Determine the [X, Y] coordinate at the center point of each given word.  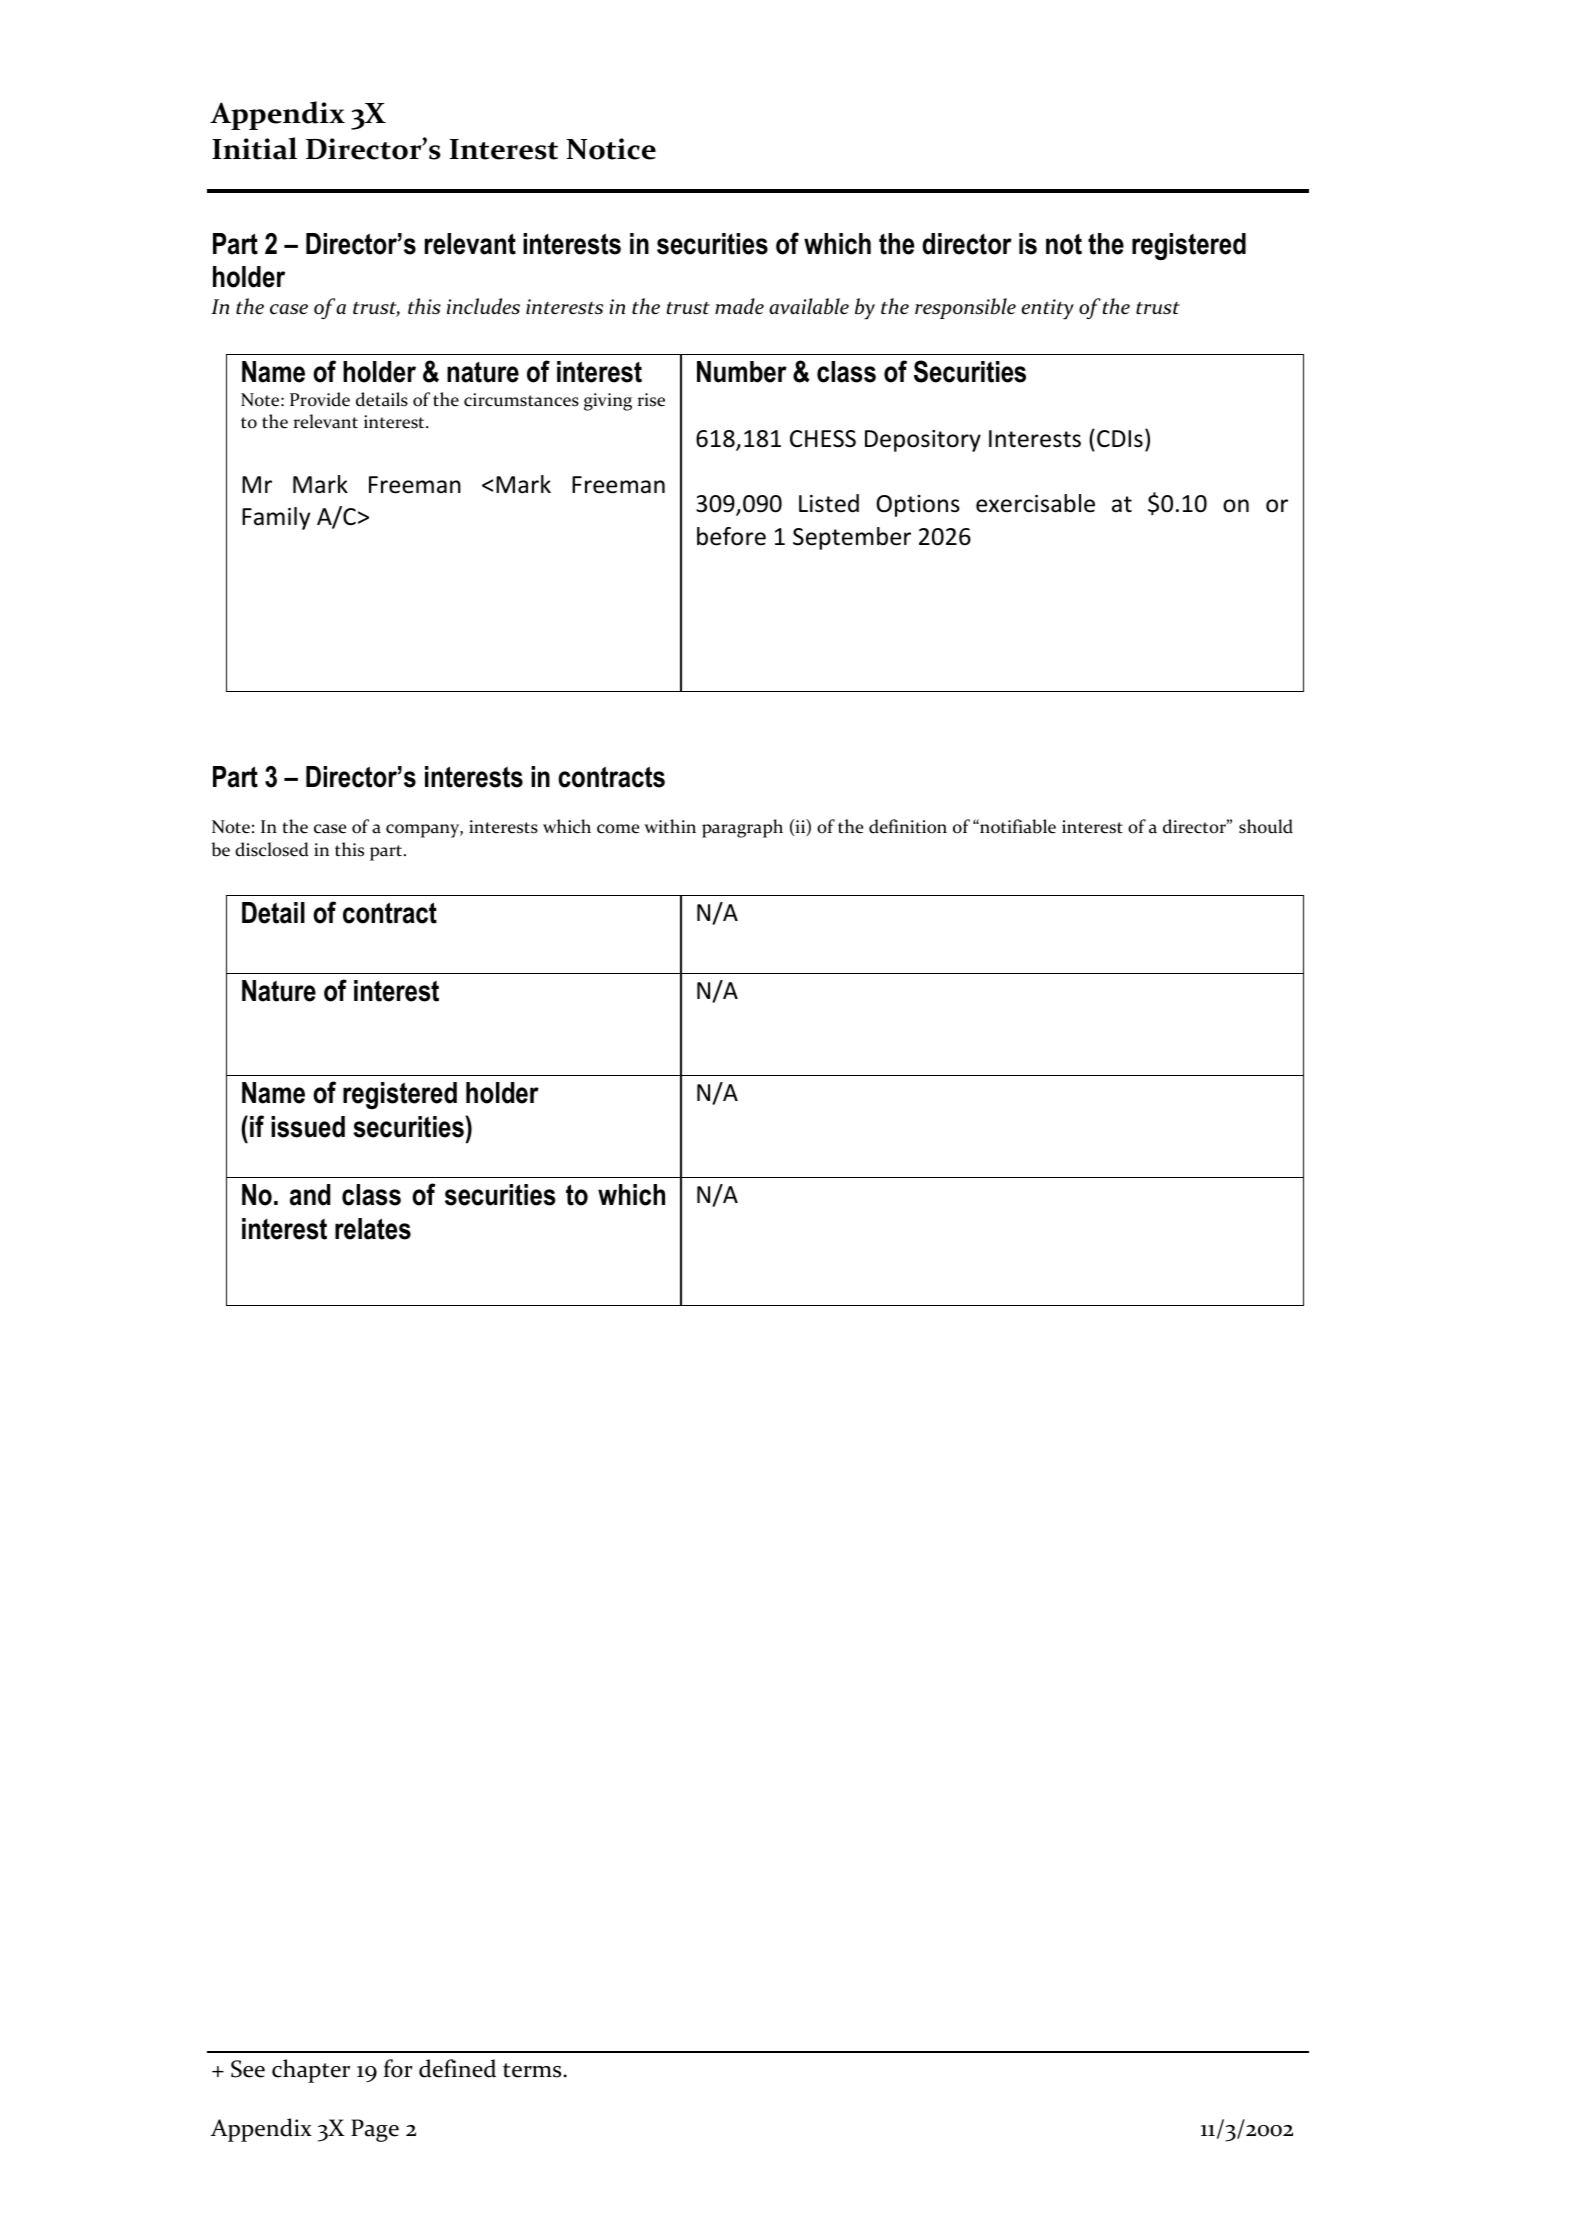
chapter [311, 2071]
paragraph [742, 828]
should [1266, 826]
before [731, 536]
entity [1047, 309]
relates [373, 1229]
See [248, 2069]
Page [375, 2130]
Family [276, 518]
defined [457, 2068]
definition [908, 826]
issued [308, 1127]
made [739, 306]
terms [532, 2070]
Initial [254, 148]
